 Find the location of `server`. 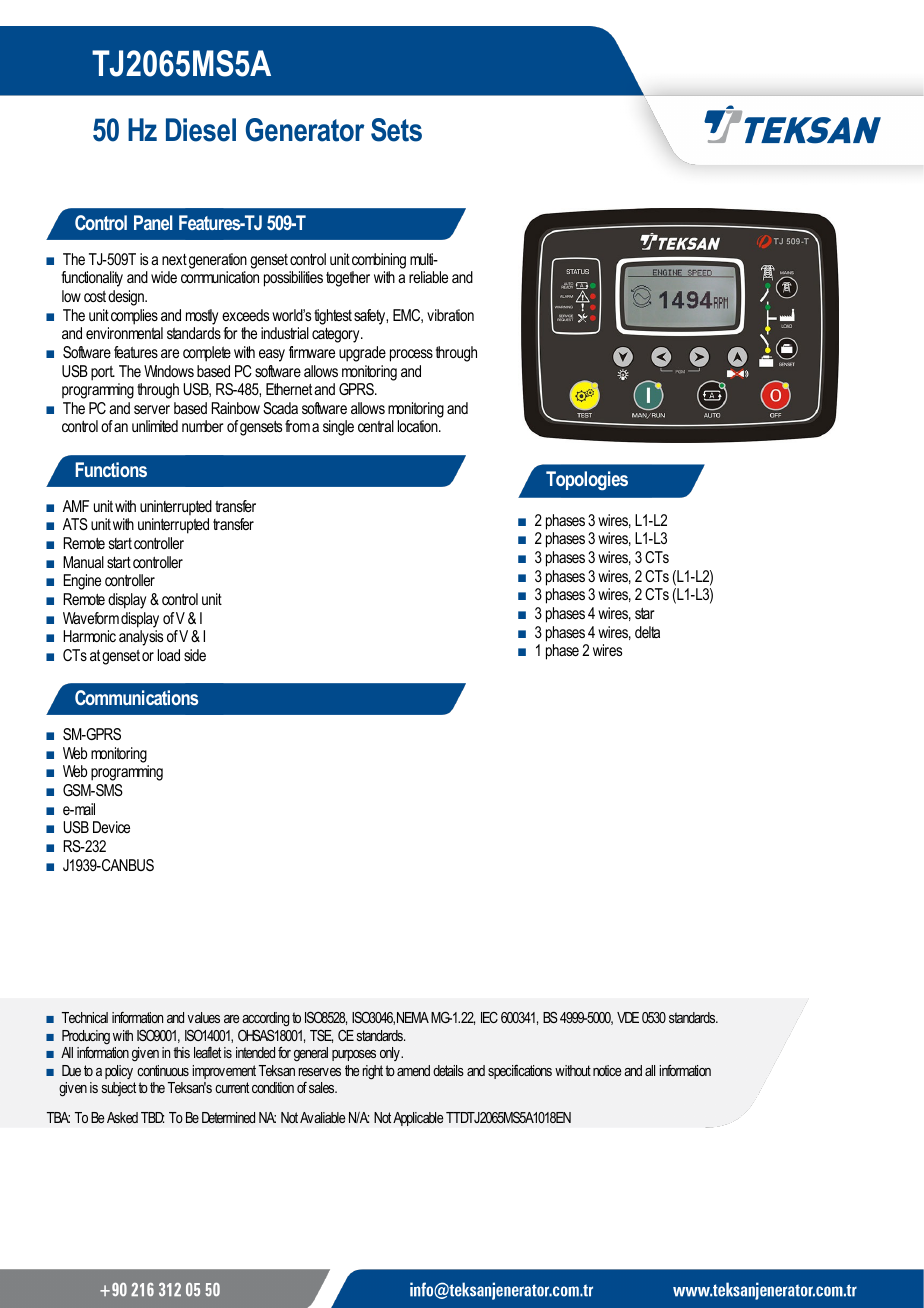

server is located at coordinates (152, 409).
